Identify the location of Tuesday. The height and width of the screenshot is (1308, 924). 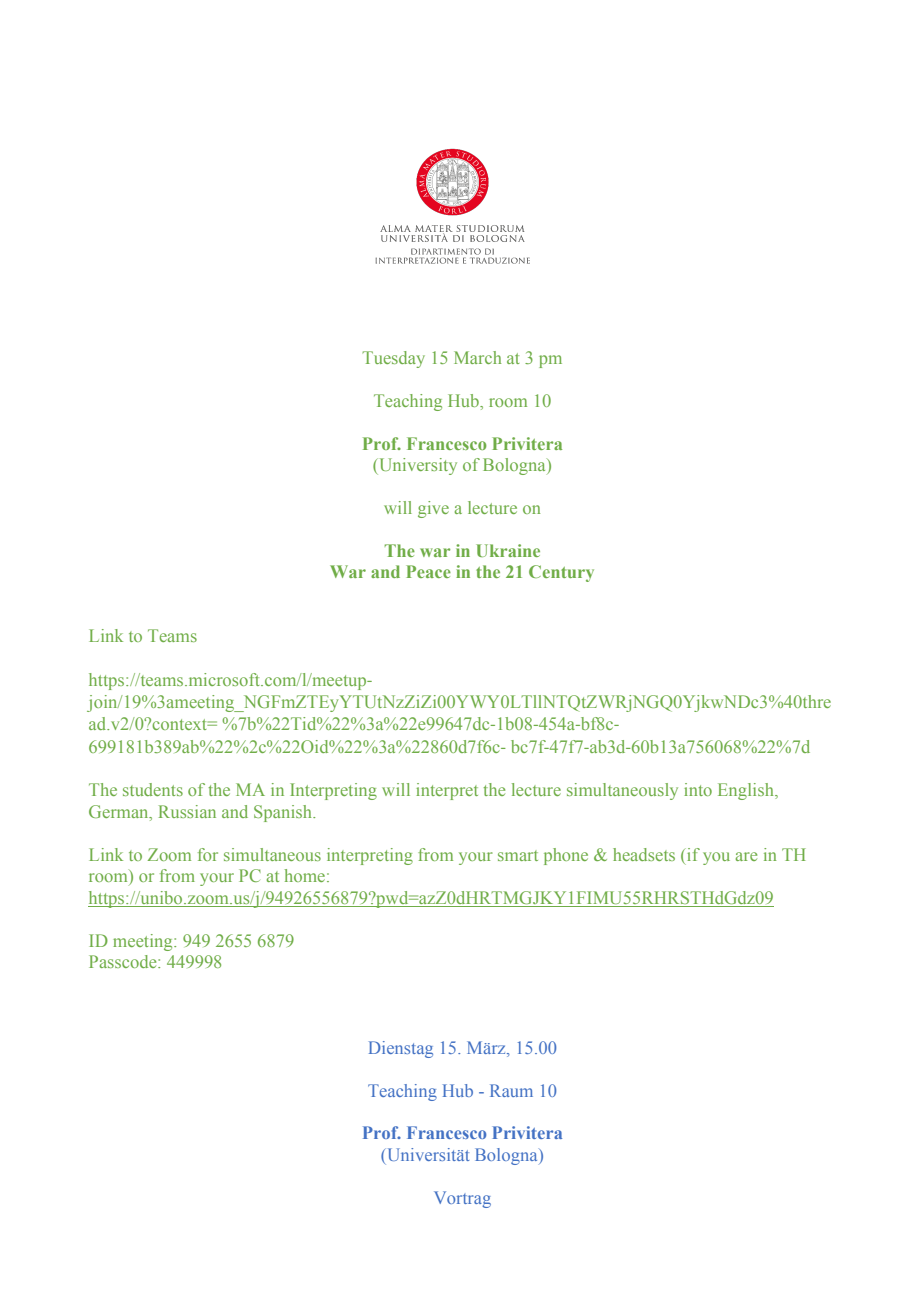
(393, 359).
